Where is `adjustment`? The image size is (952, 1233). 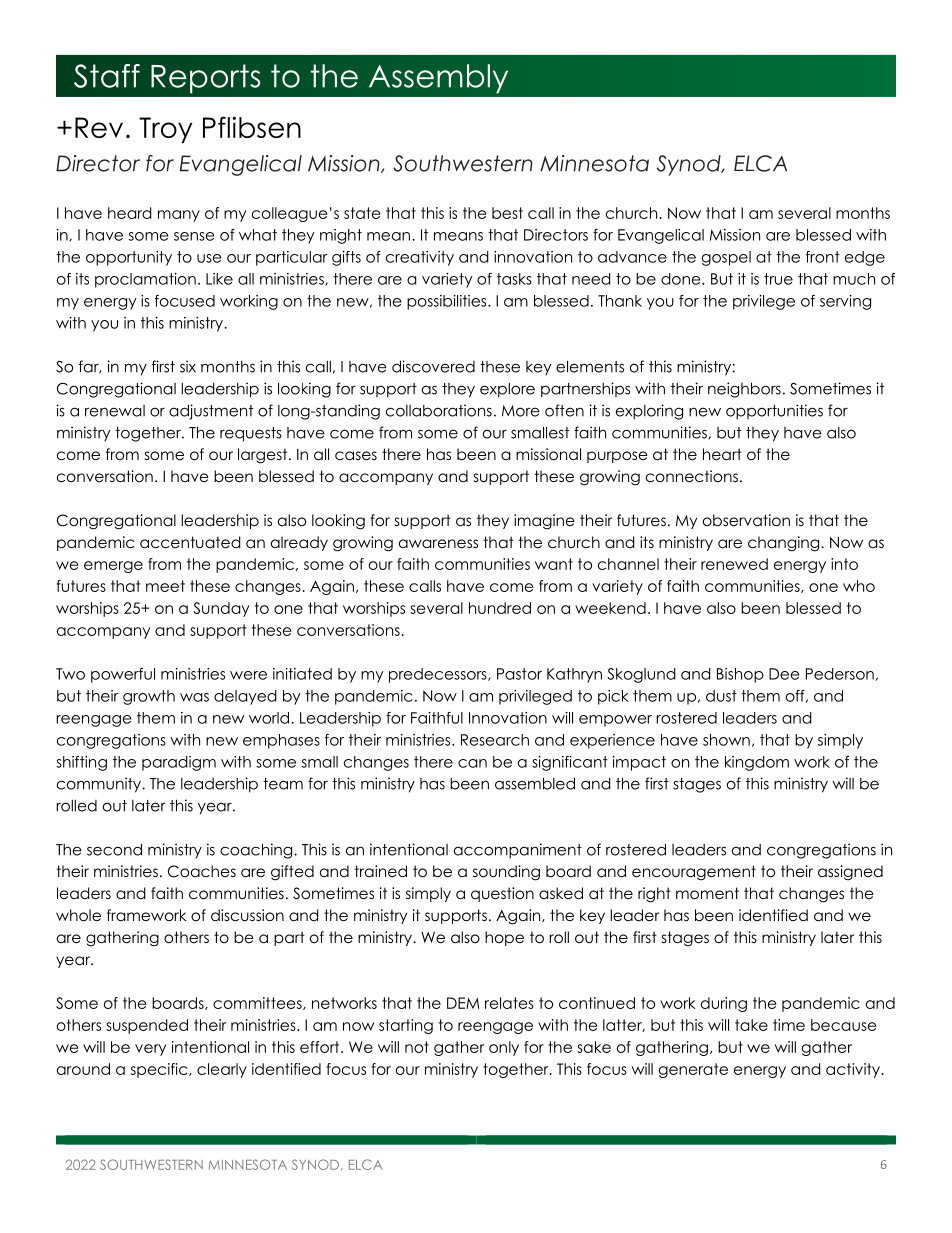 adjustment is located at coordinates (211, 412).
